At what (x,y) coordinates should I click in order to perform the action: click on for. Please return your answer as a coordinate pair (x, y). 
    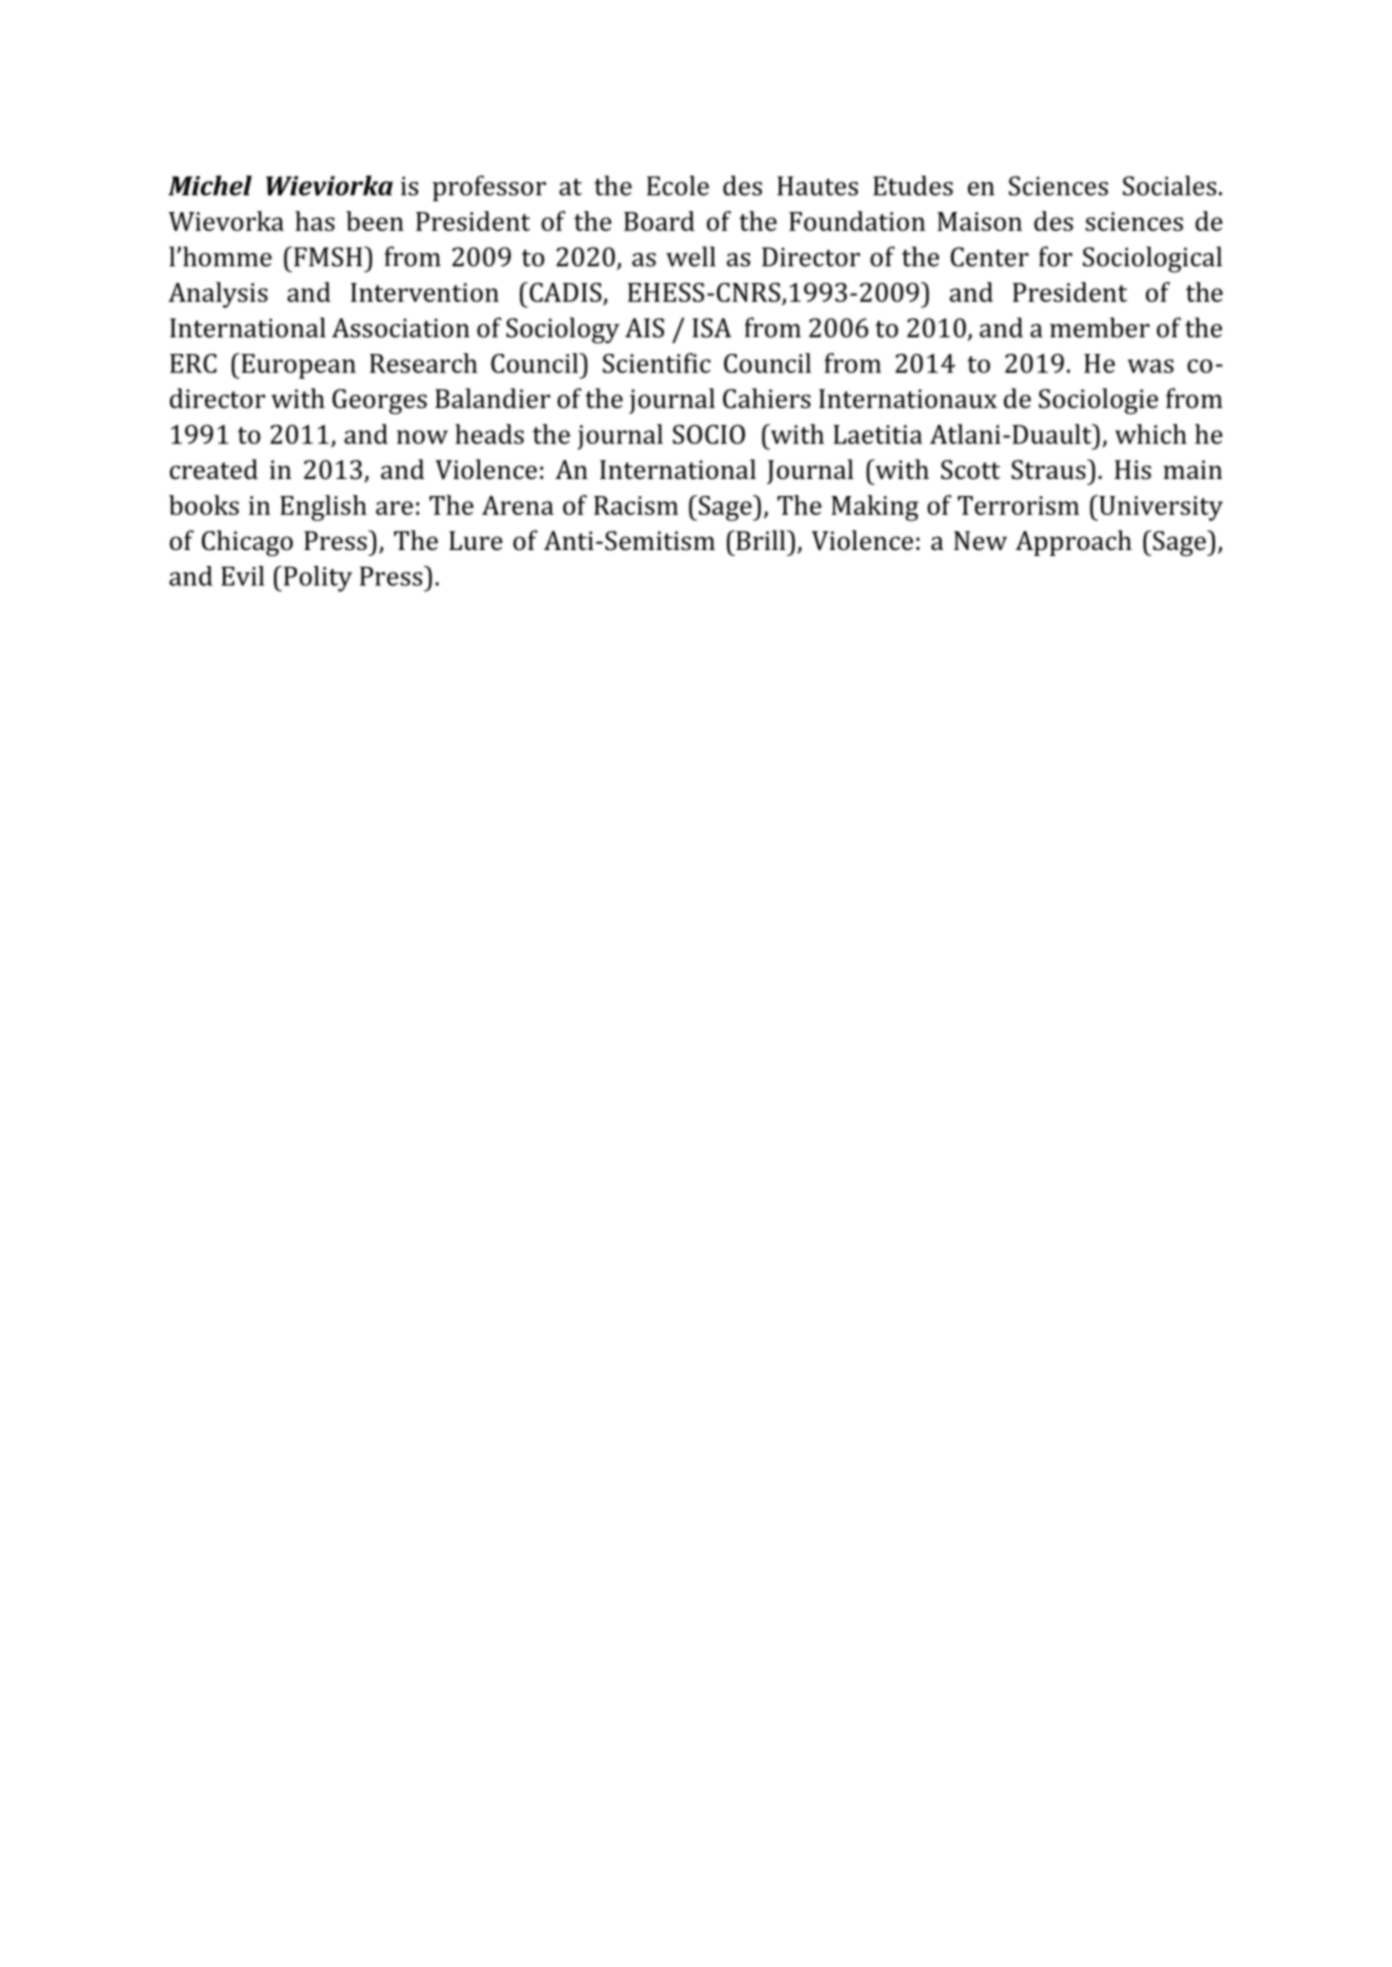
    Looking at the image, I should click on (1055, 256).
